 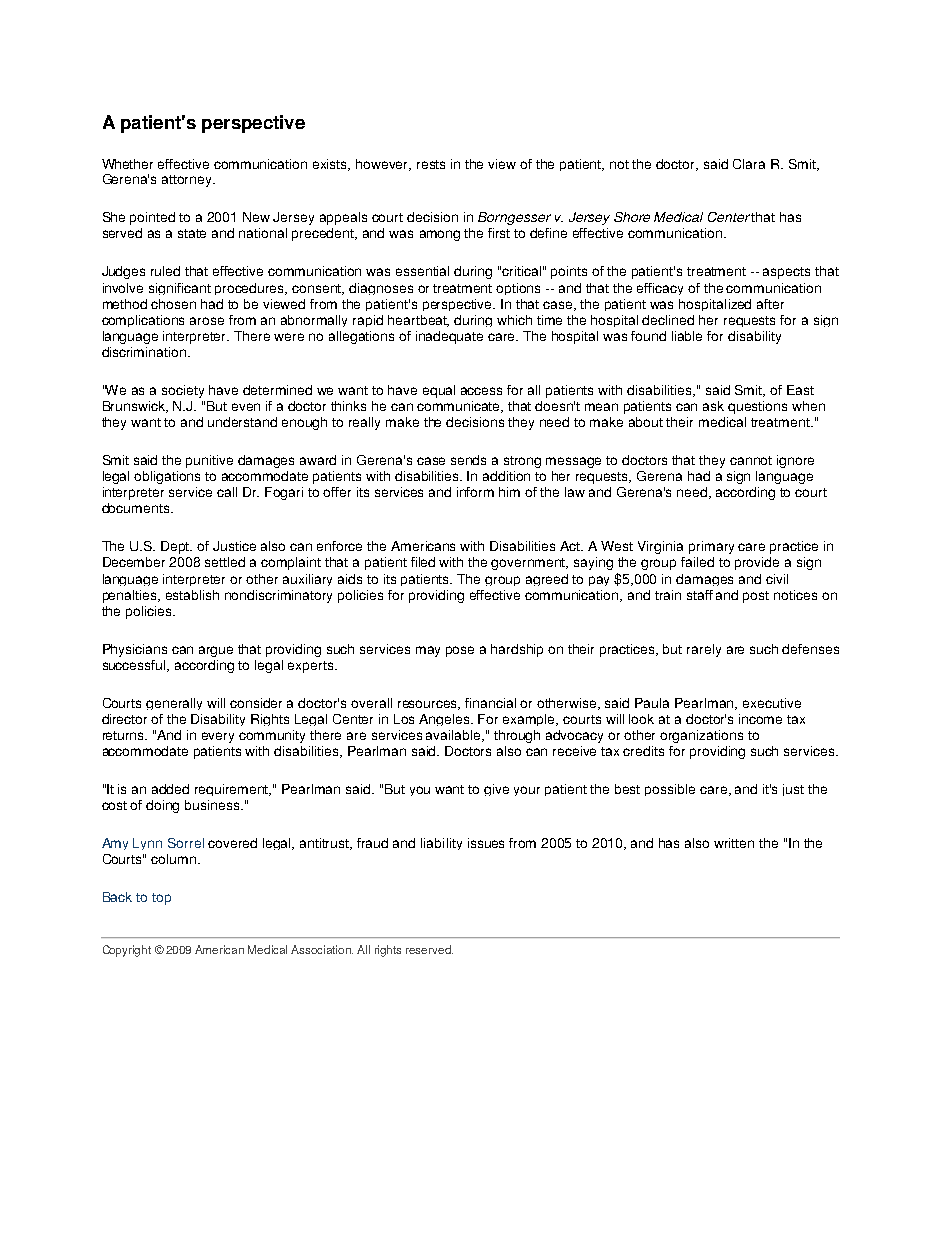 I want to click on top, so click(x=161, y=899).
